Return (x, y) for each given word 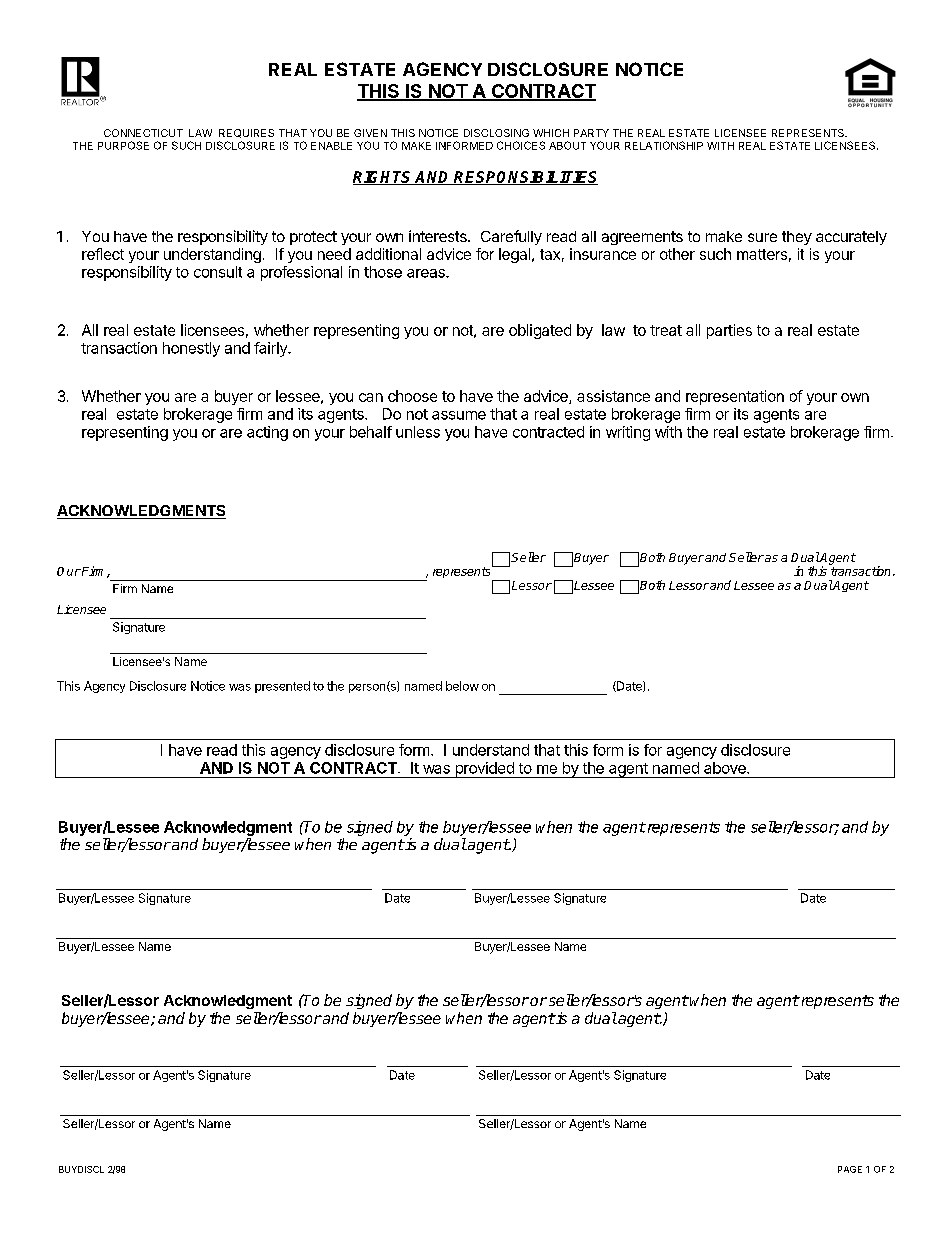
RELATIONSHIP (664, 145)
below (462, 686)
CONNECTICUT (143, 133)
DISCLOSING (496, 133)
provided (484, 770)
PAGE (850, 1169)
